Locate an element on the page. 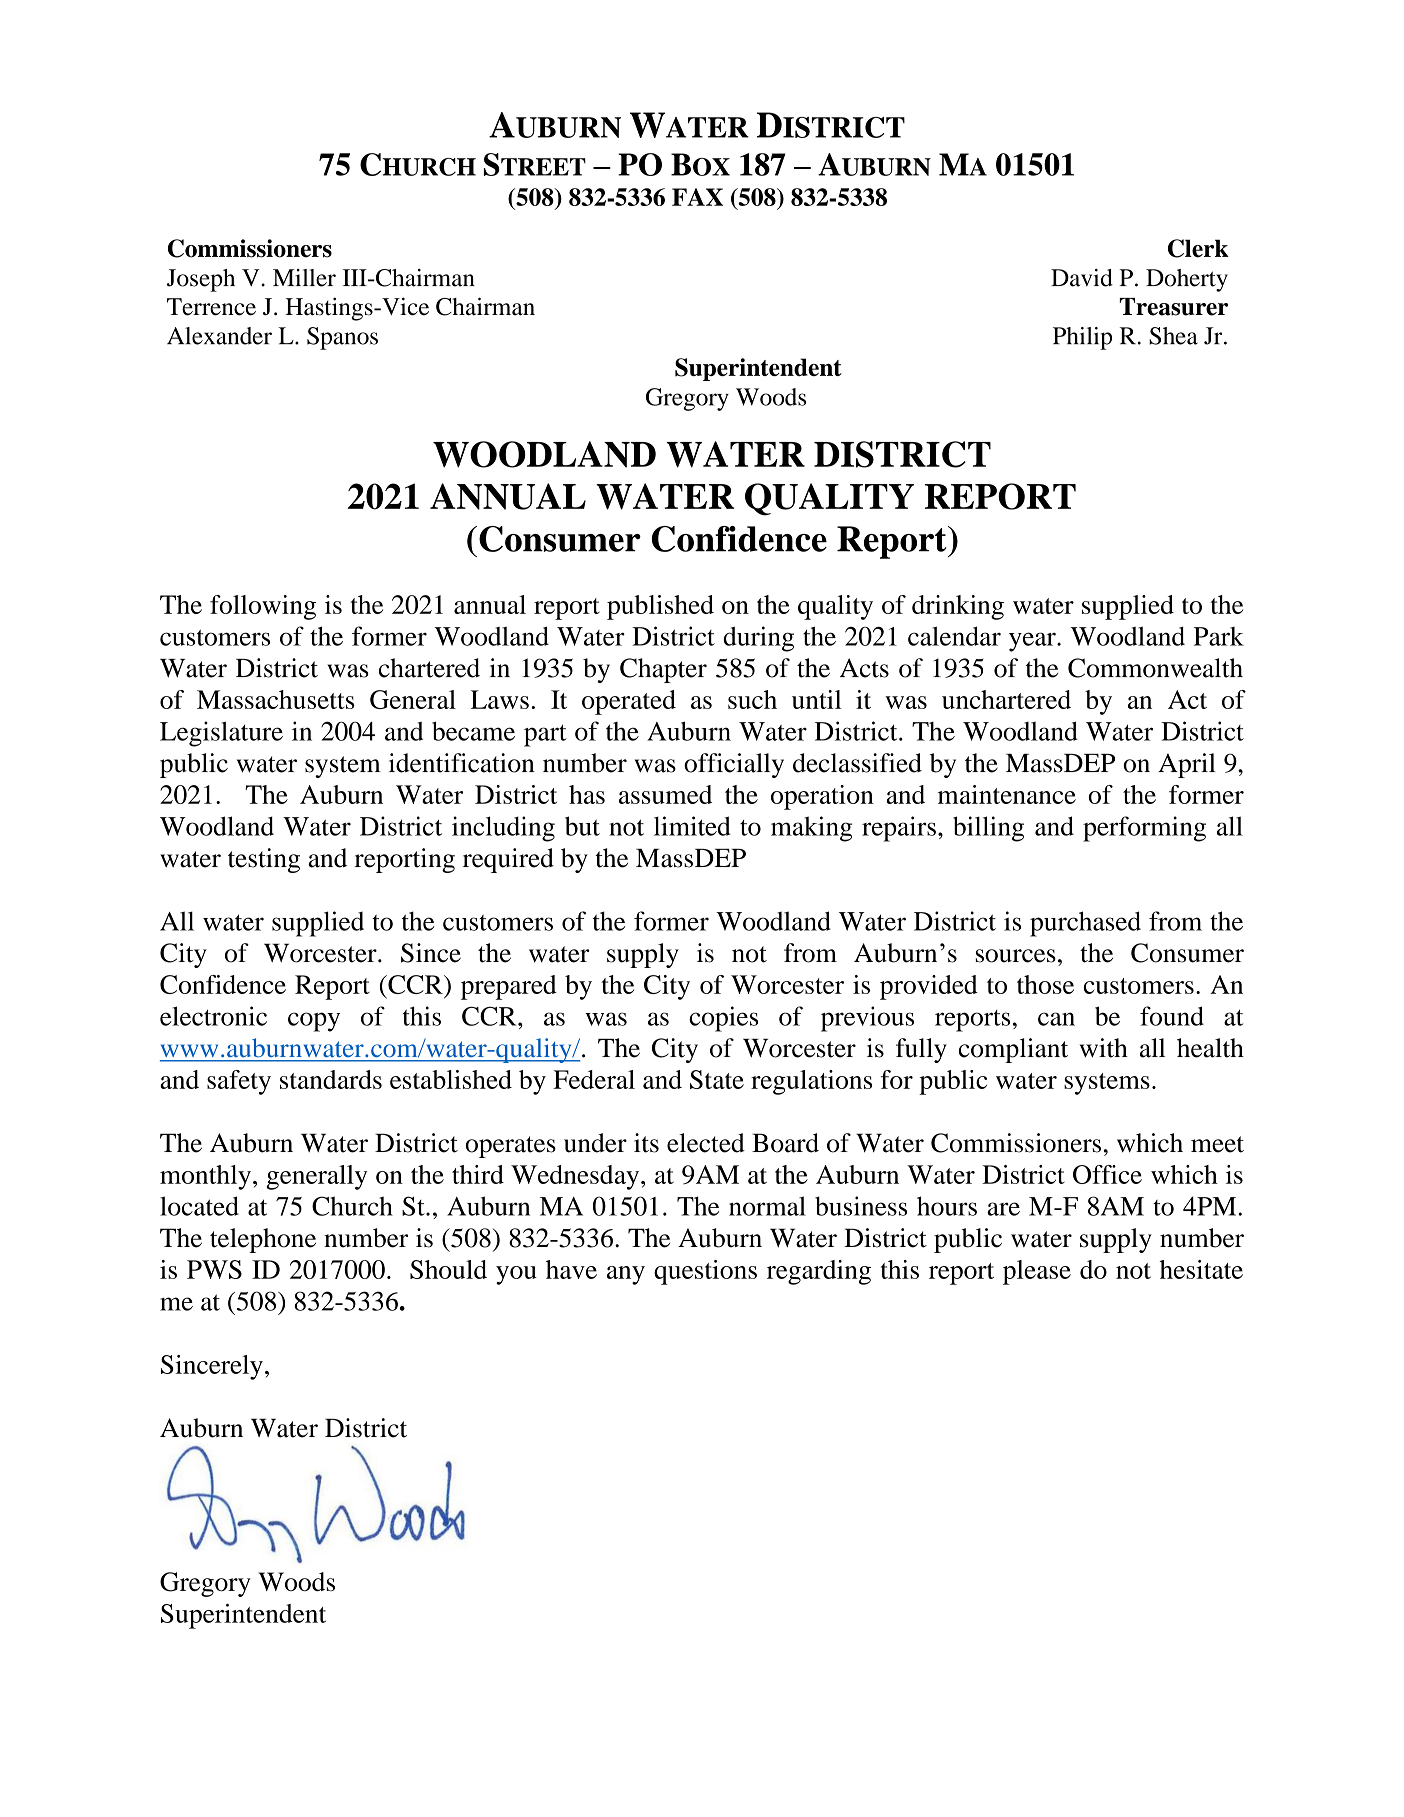  April is located at coordinates (1187, 765).
